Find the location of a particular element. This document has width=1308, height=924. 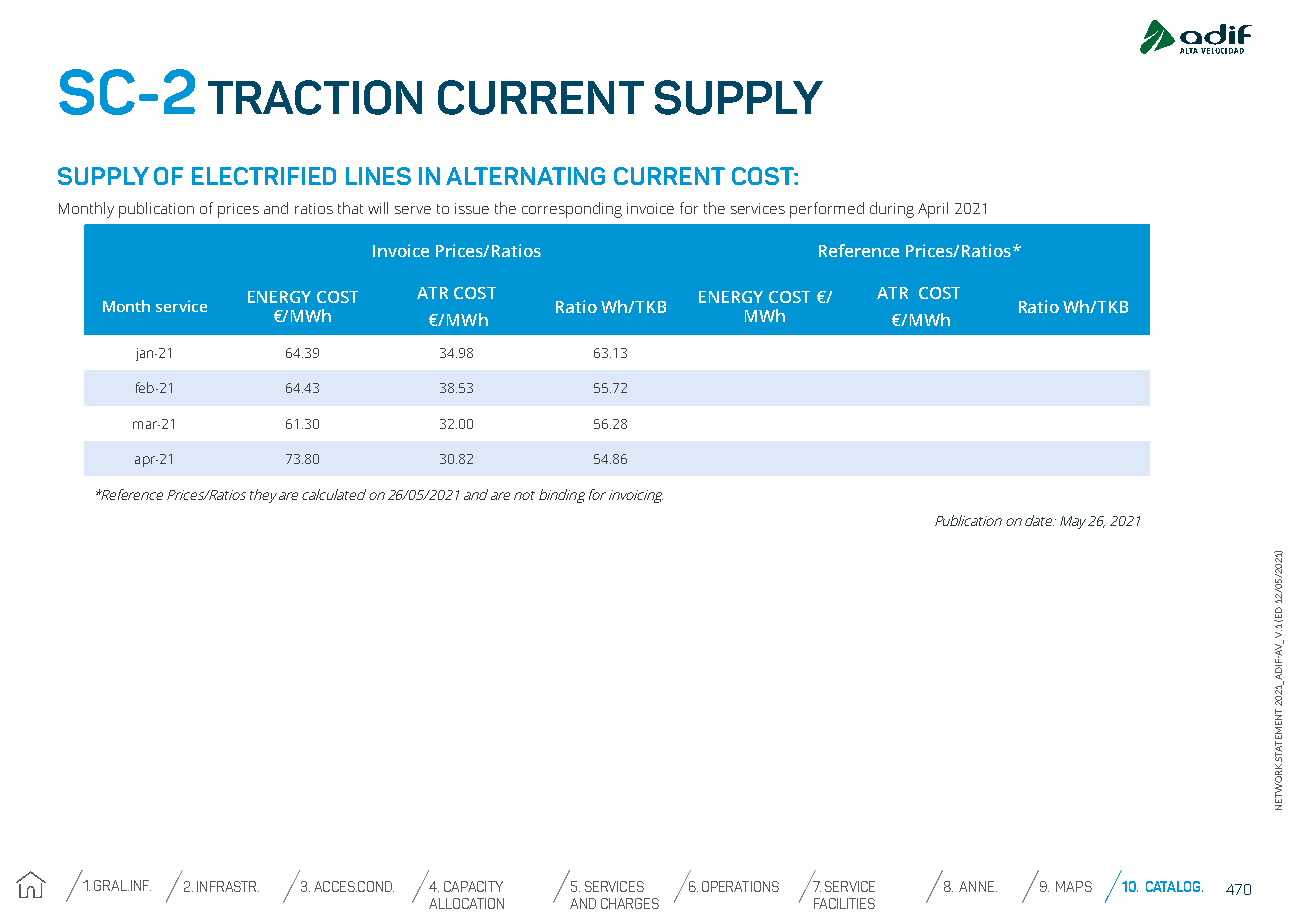

corresponding is located at coordinates (572, 210).
